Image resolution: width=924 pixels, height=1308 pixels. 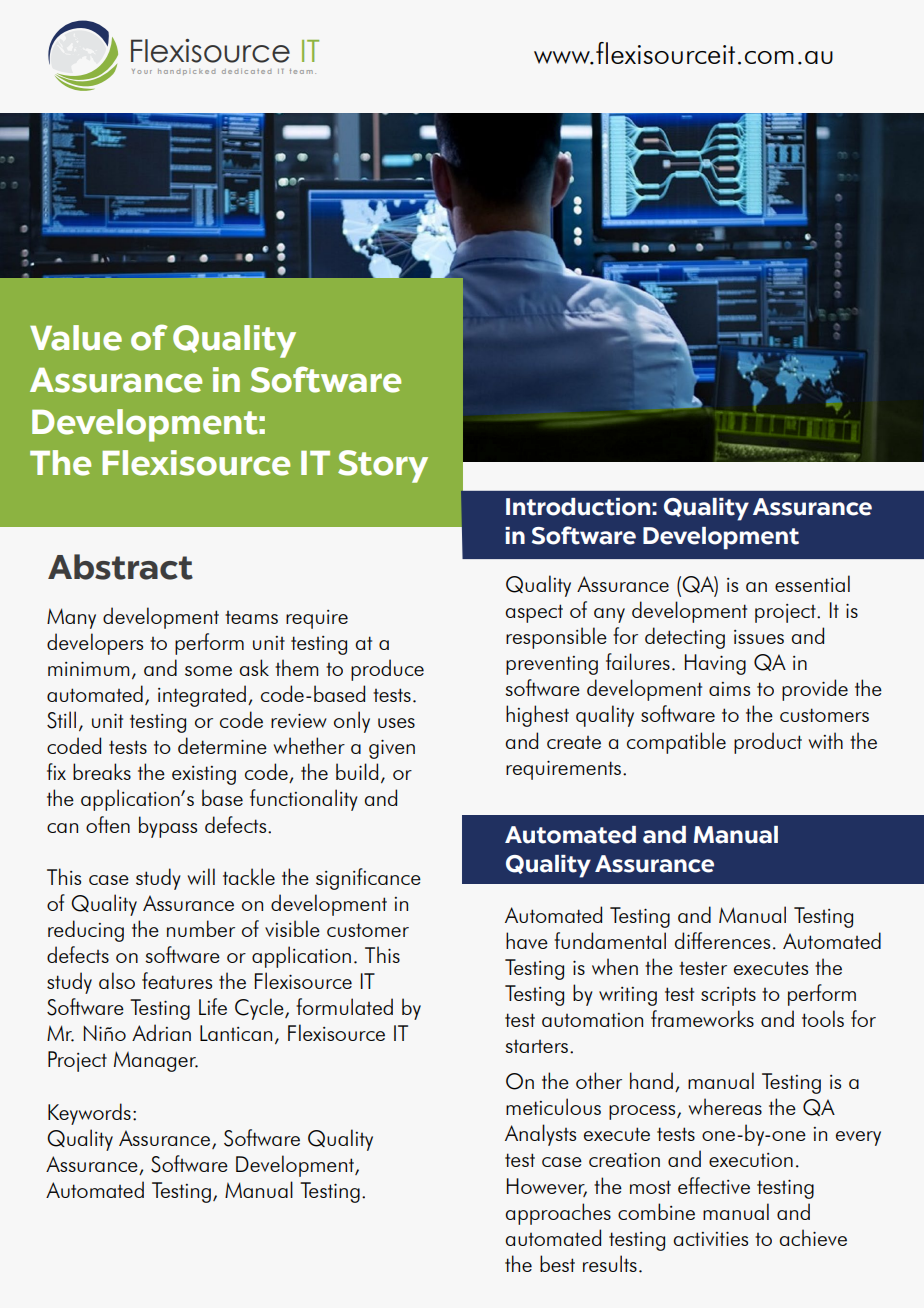 I want to click on significance, so click(x=368, y=879).
